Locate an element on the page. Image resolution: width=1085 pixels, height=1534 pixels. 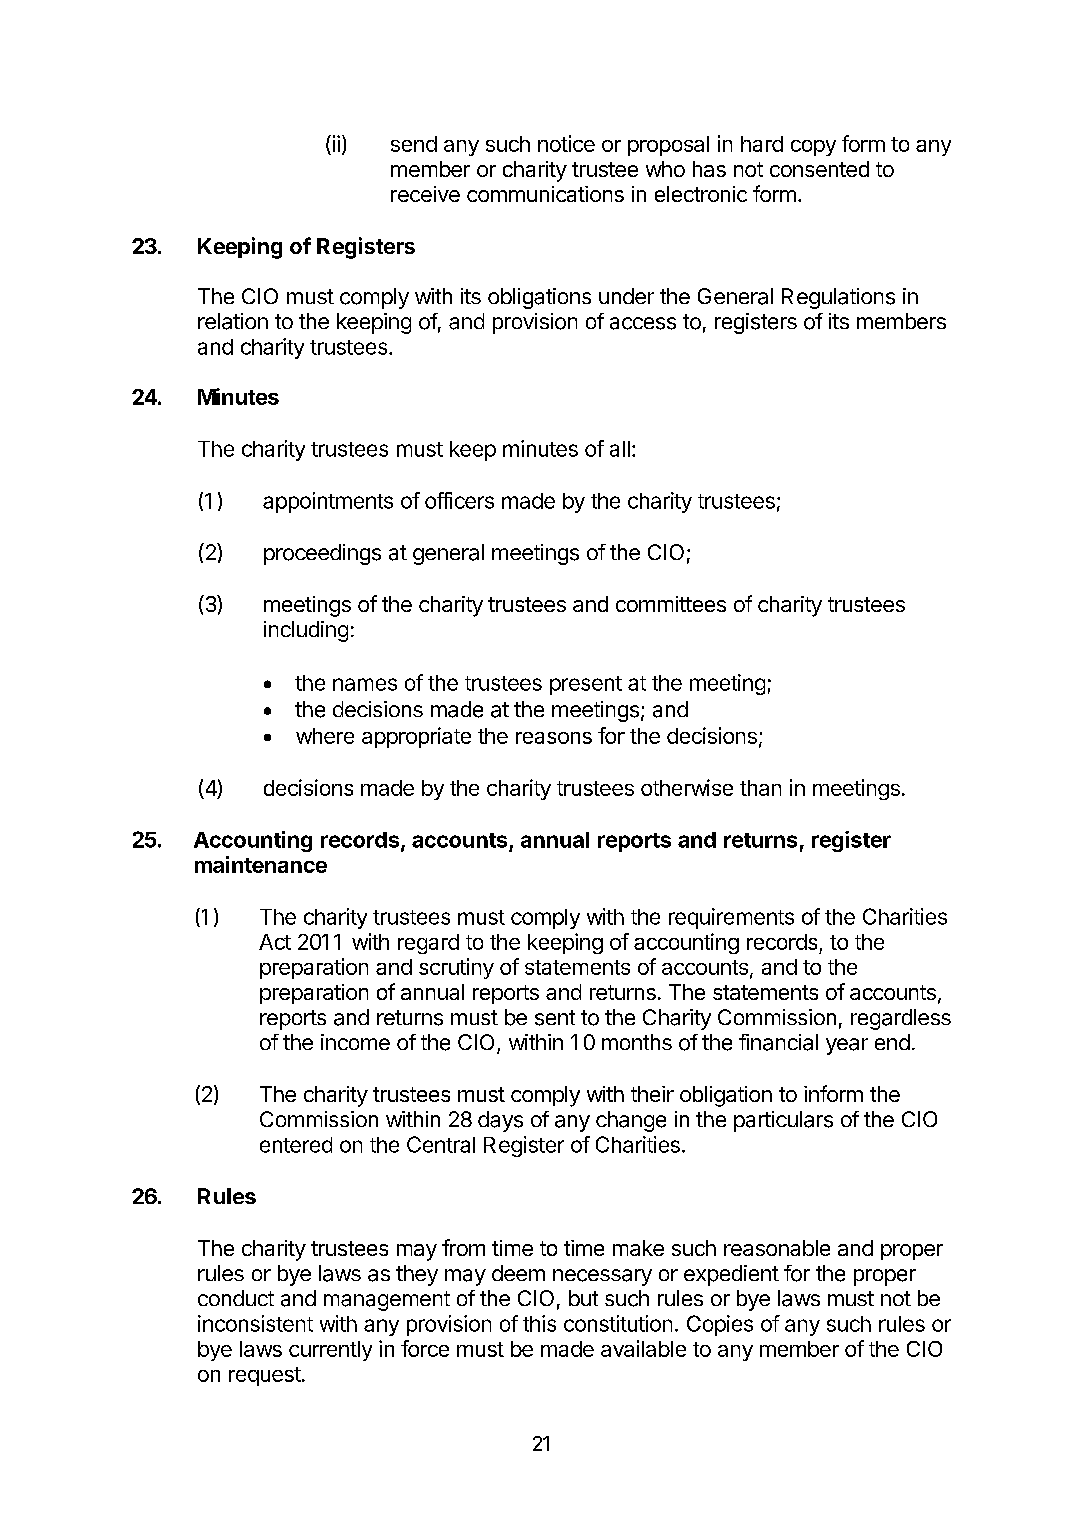
Act is located at coordinates (275, 942).
